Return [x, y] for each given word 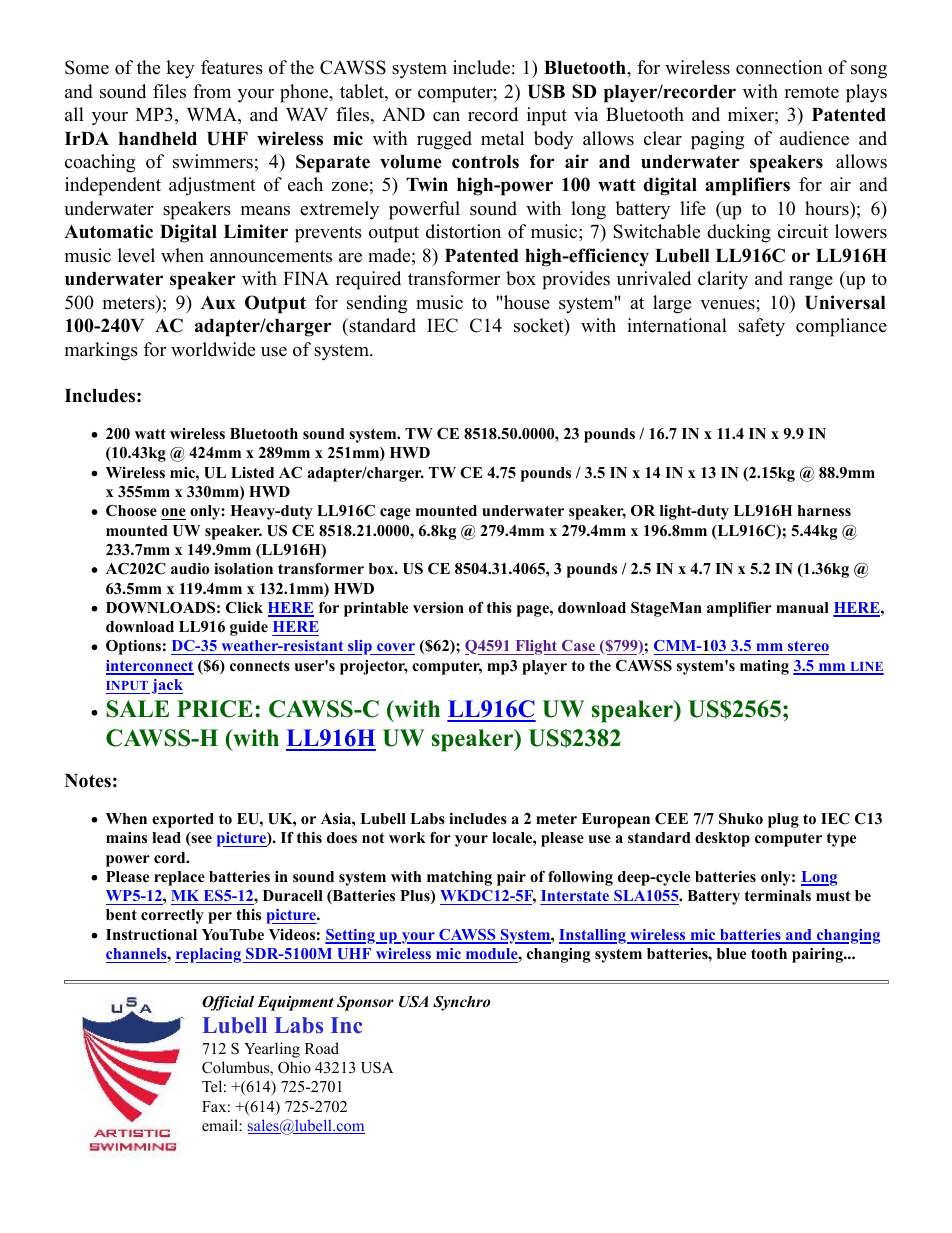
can [446, 117]
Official [228, 1003]
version [438, 608]
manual [802, 608]
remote [811, 92]
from [212, 91]
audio [190, 569]
